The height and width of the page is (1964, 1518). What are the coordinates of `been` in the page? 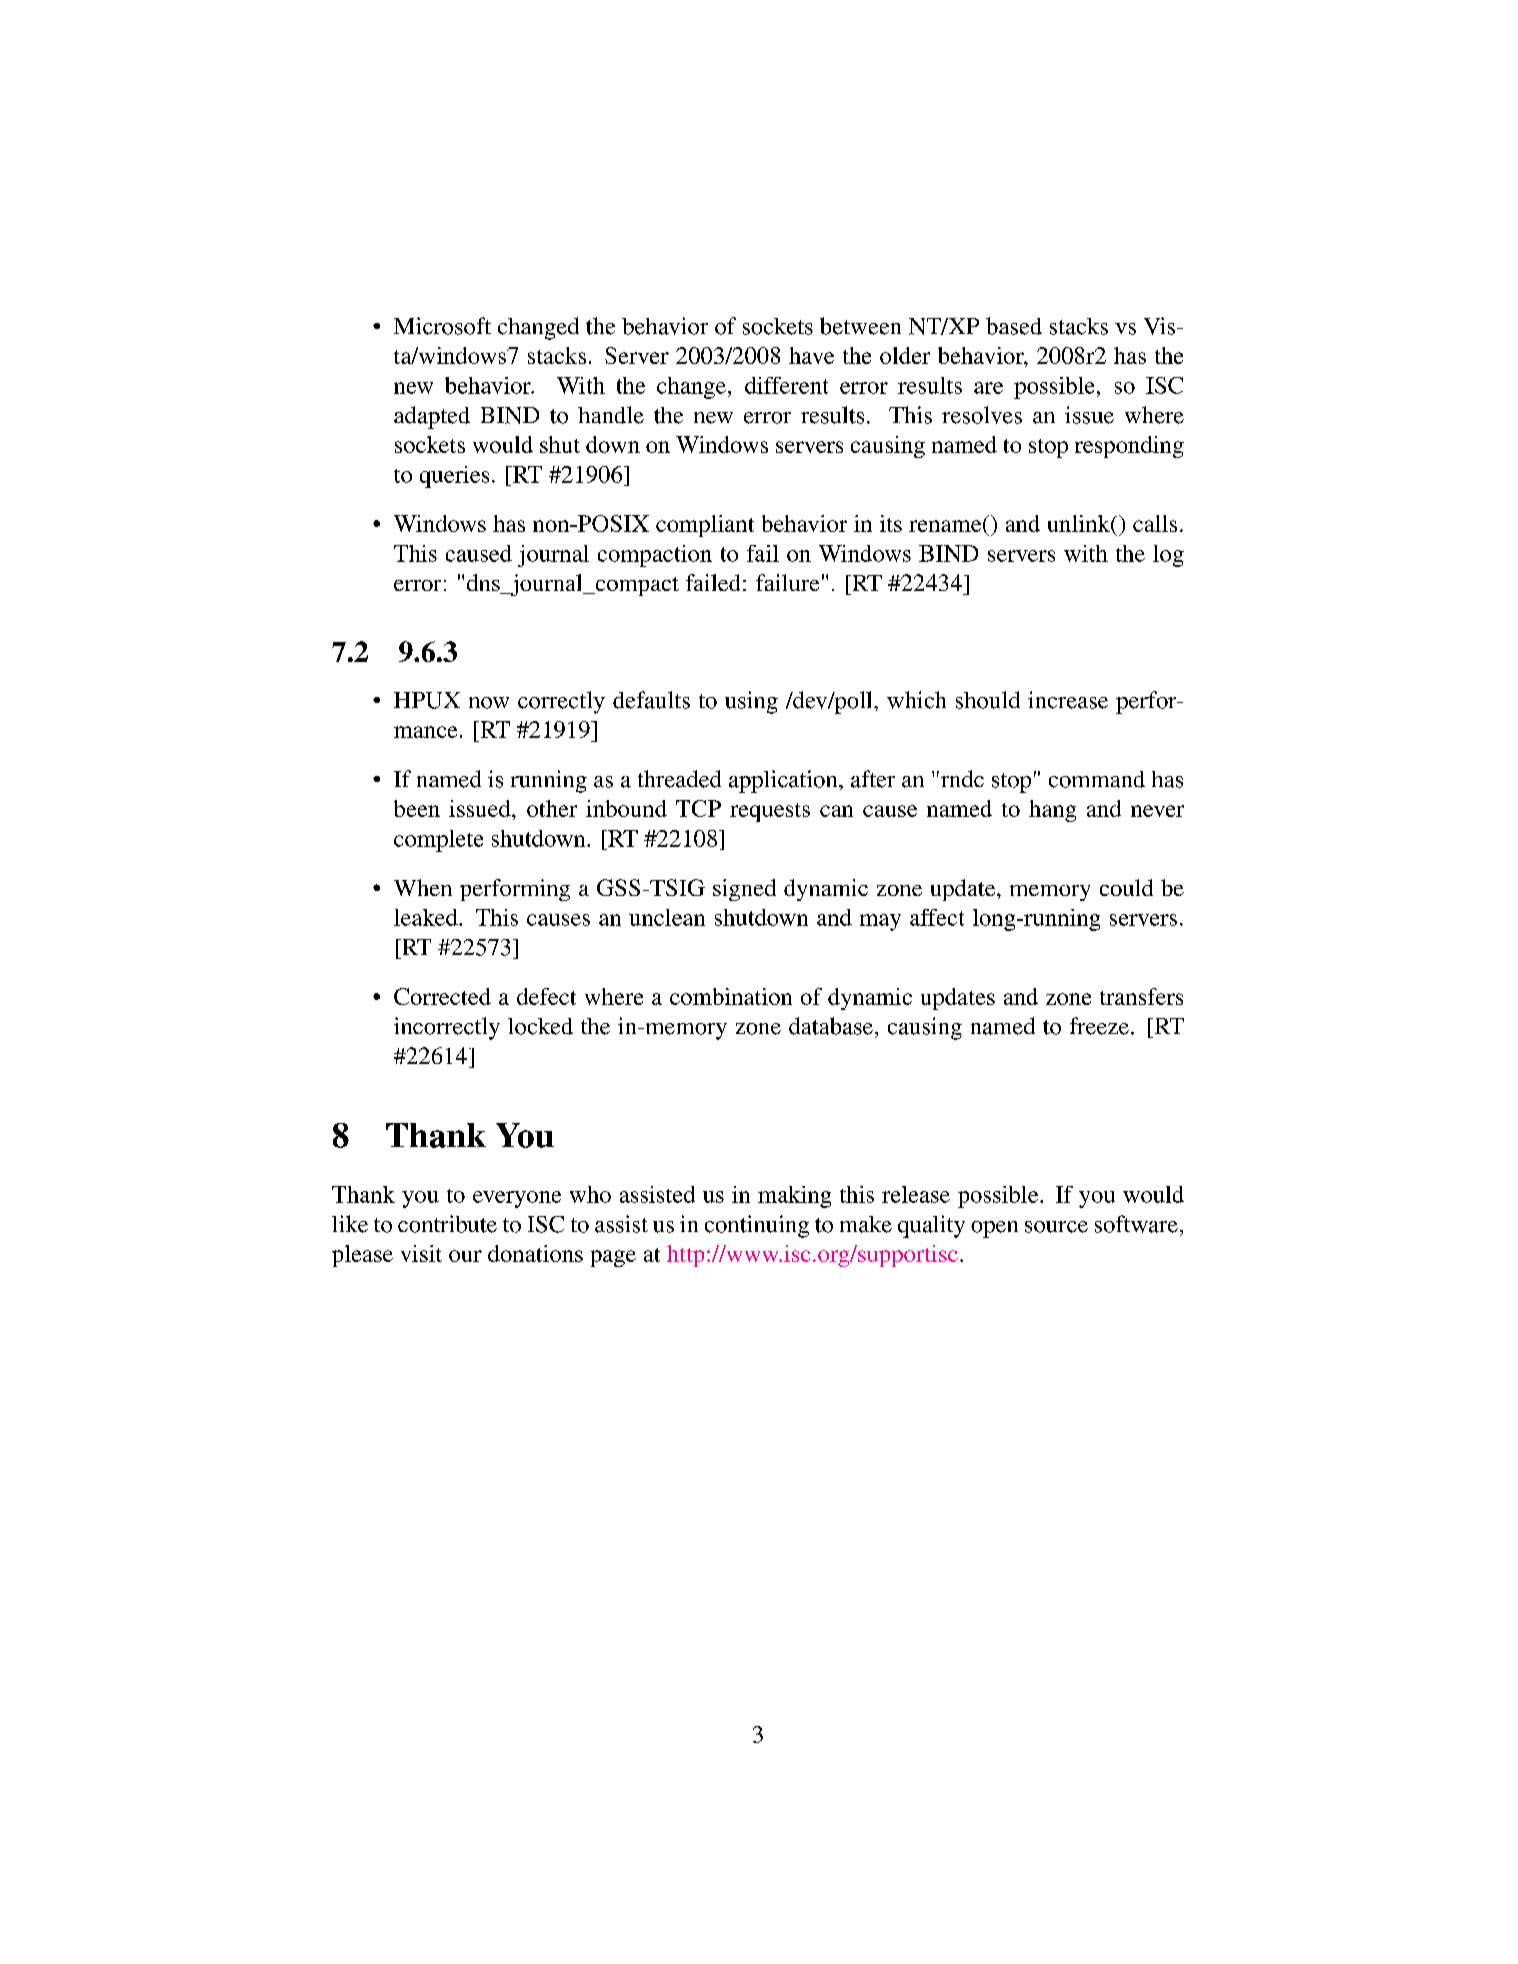 It's located at (417, 808).
